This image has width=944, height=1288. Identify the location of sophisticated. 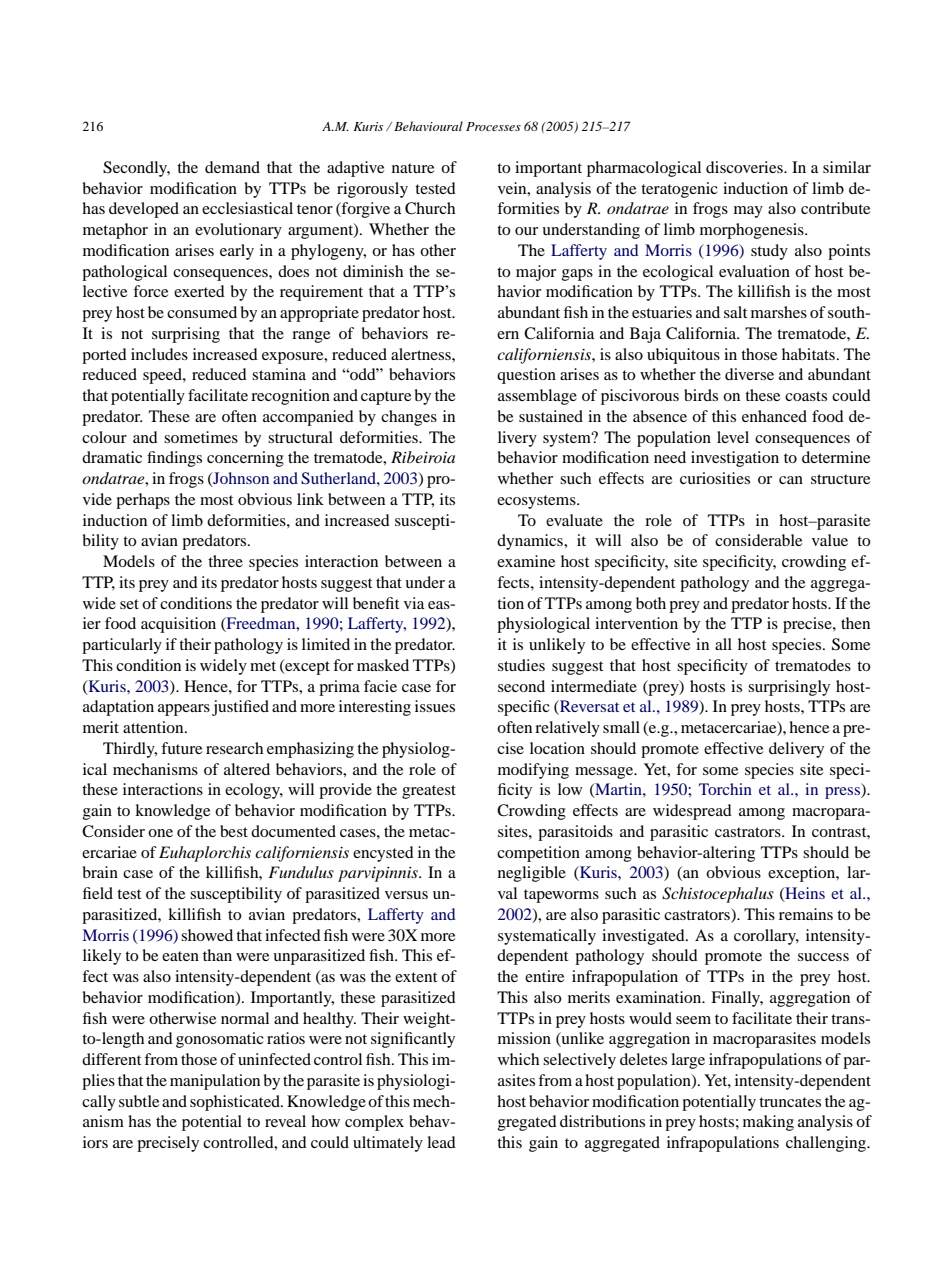
(236, 1103).
